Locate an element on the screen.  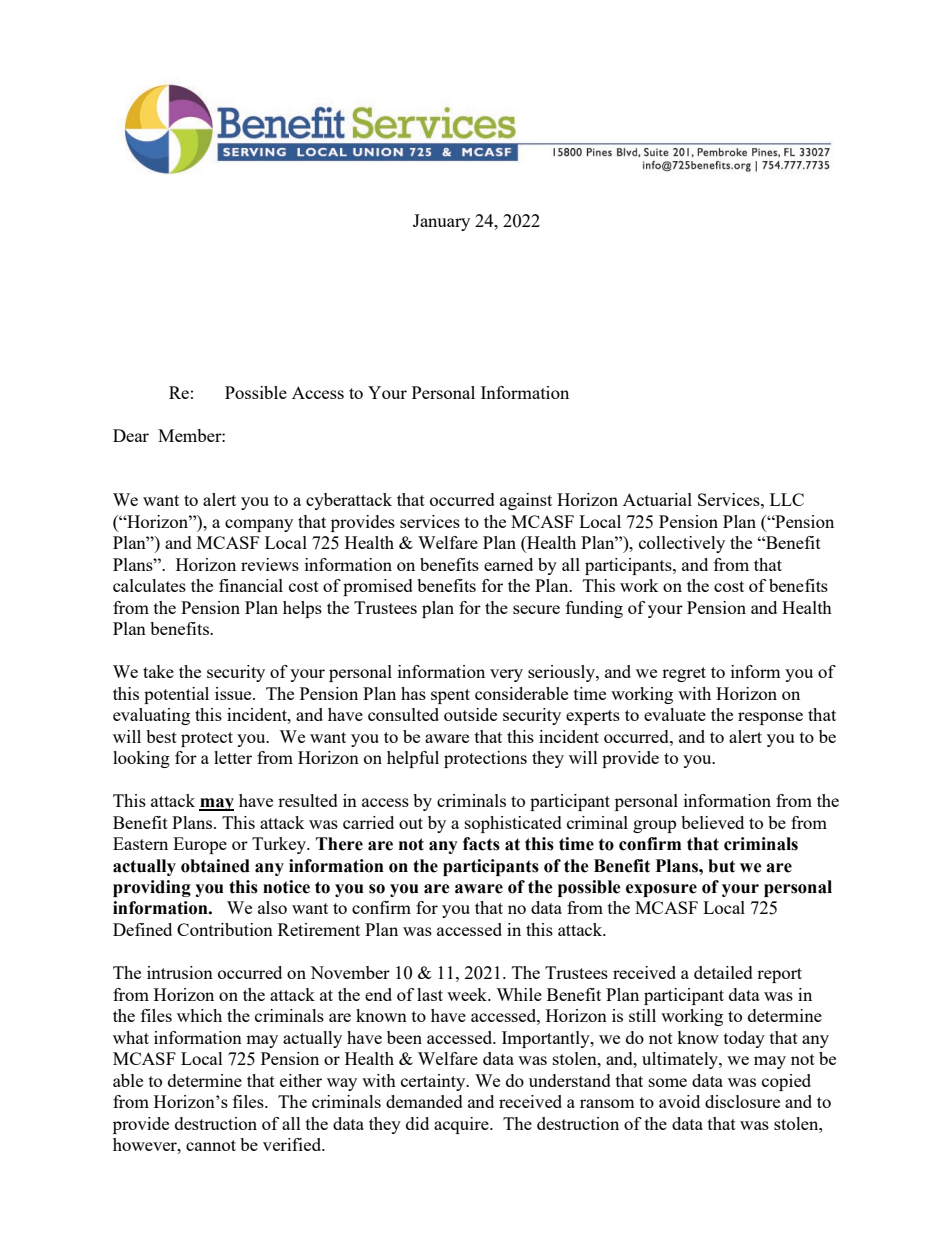
issue is located at coordinates (234, 693).
